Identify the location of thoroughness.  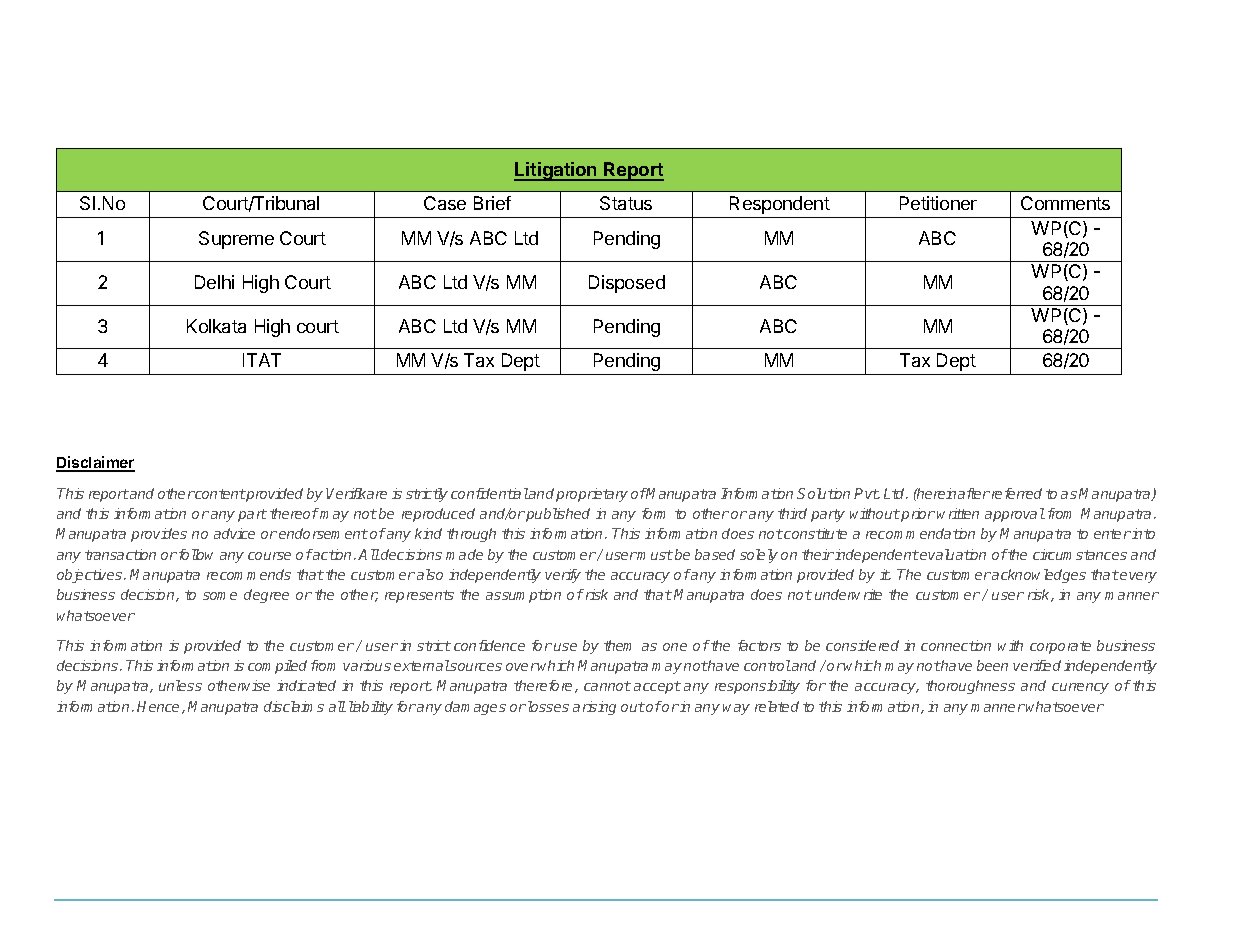
(970, 687).
